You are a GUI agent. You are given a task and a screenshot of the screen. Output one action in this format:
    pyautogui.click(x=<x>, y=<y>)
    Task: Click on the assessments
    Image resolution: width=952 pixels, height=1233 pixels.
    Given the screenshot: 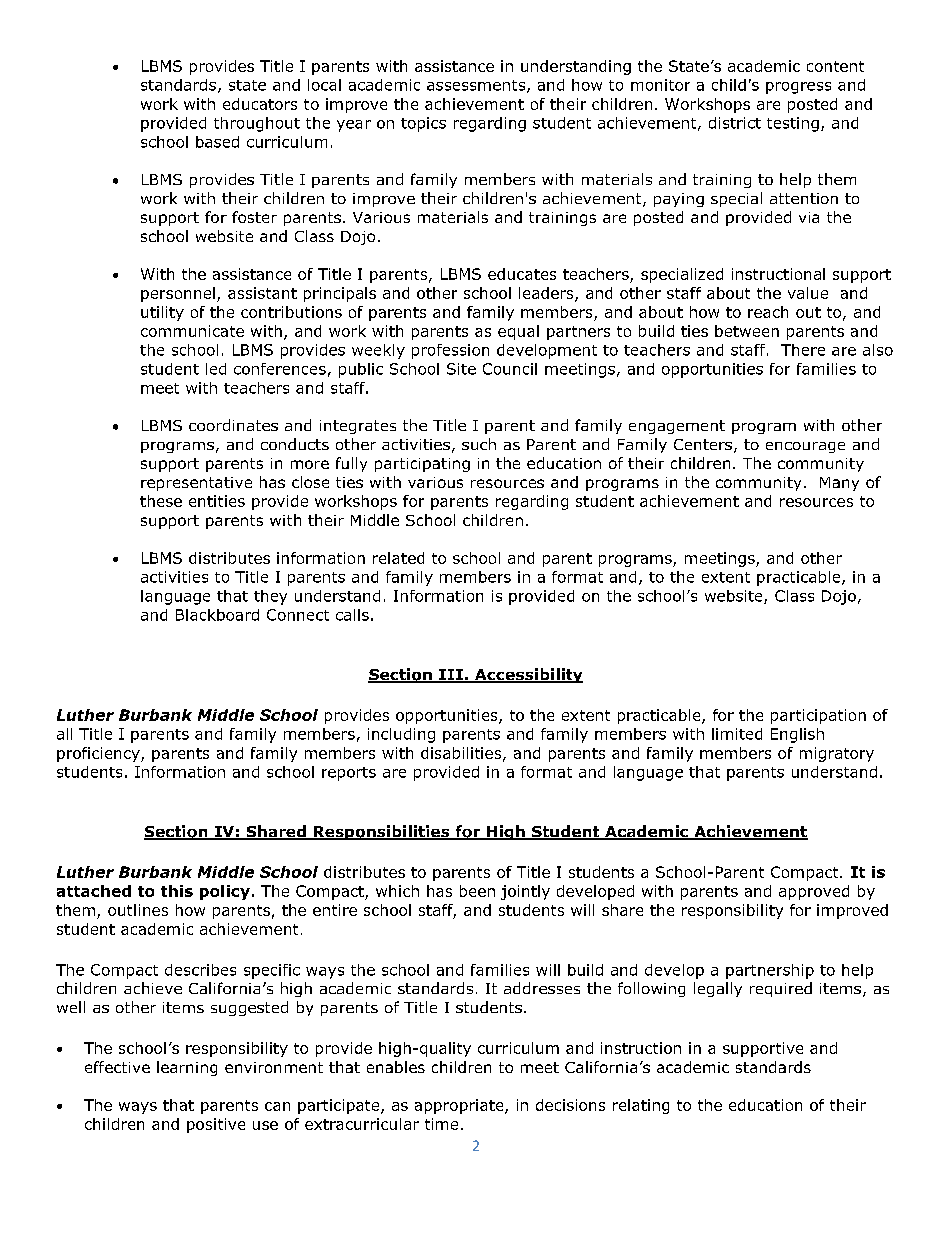 What is the action you would take?
    pyautogui.click(x=477, y=86)
